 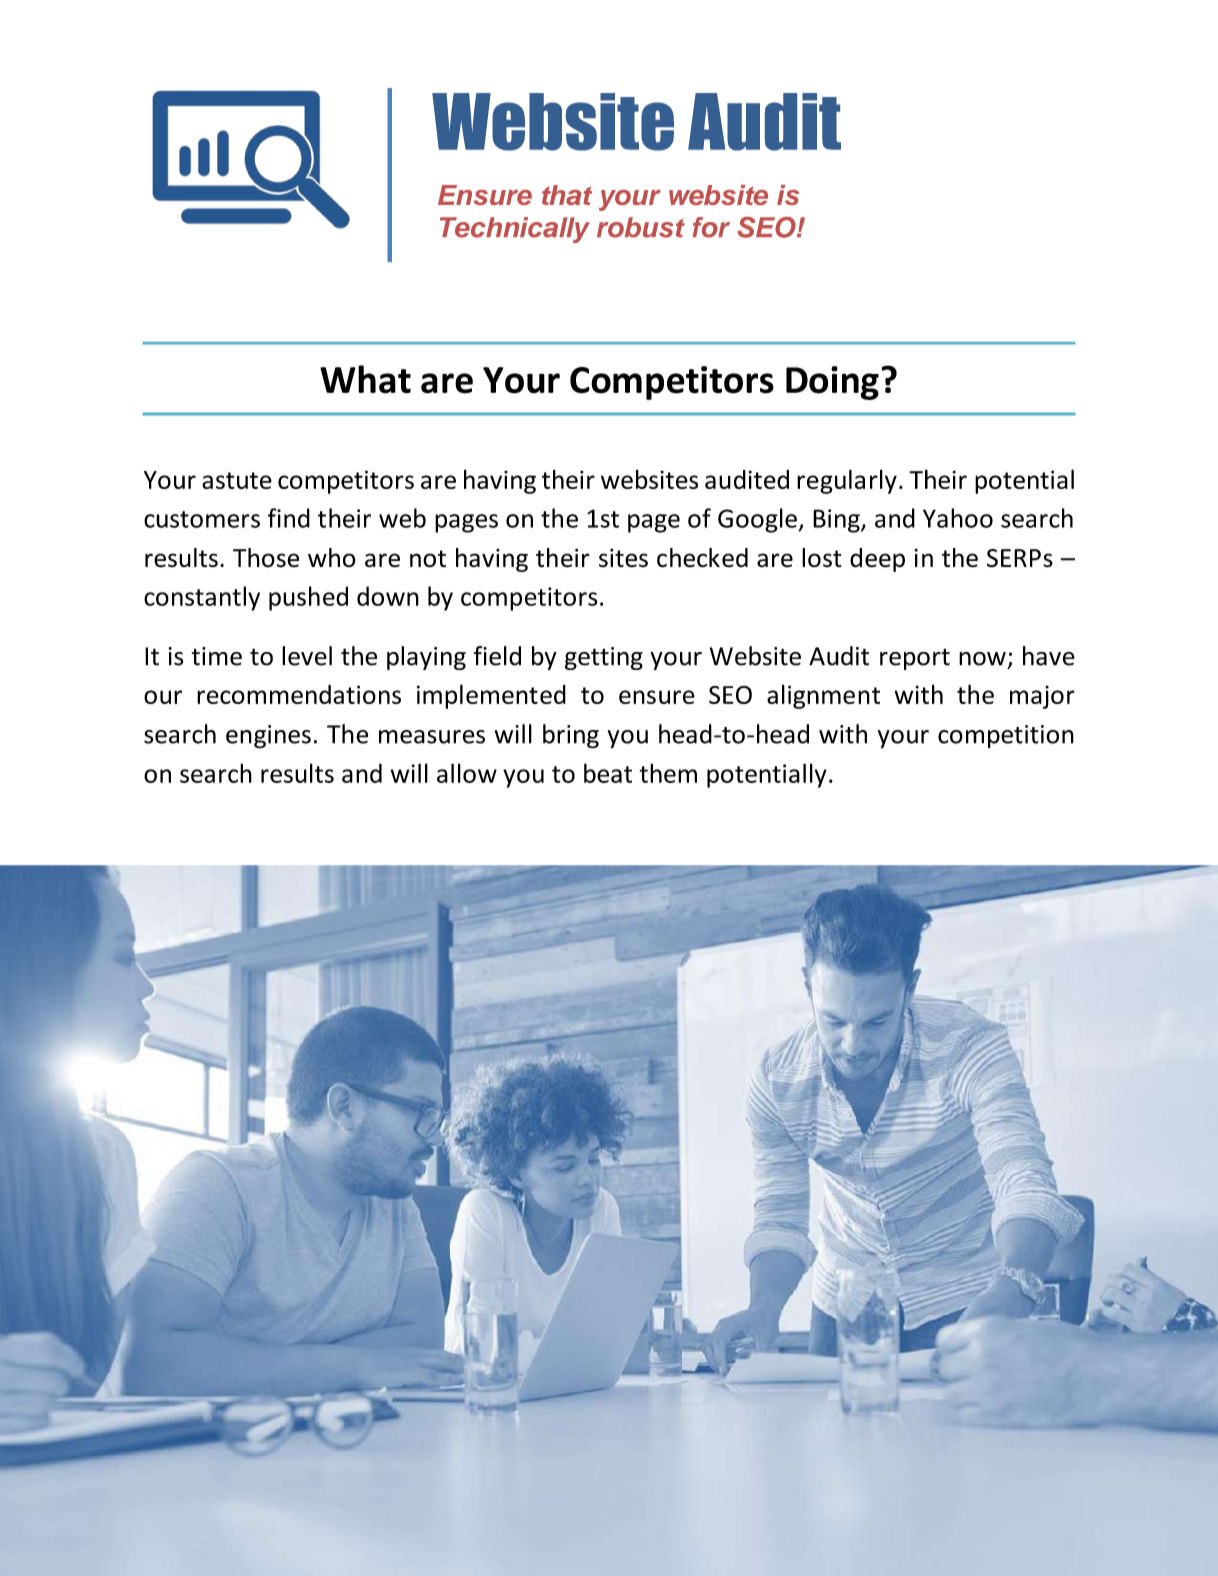 I want to click on Doing, so click(x=832, y=383).
